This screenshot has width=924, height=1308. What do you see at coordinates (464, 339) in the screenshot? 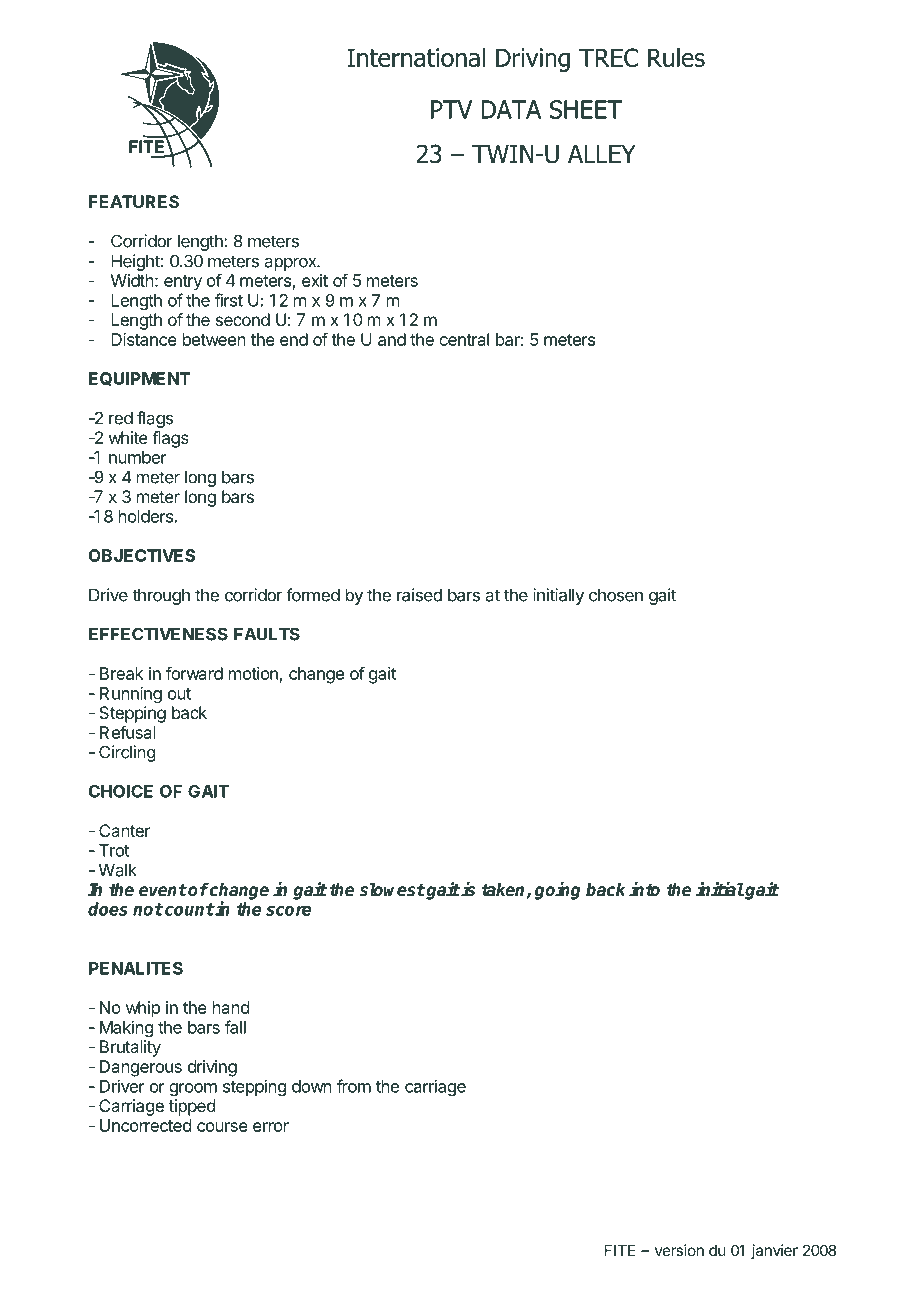
I see `central` at bounding box center [464, 339].
